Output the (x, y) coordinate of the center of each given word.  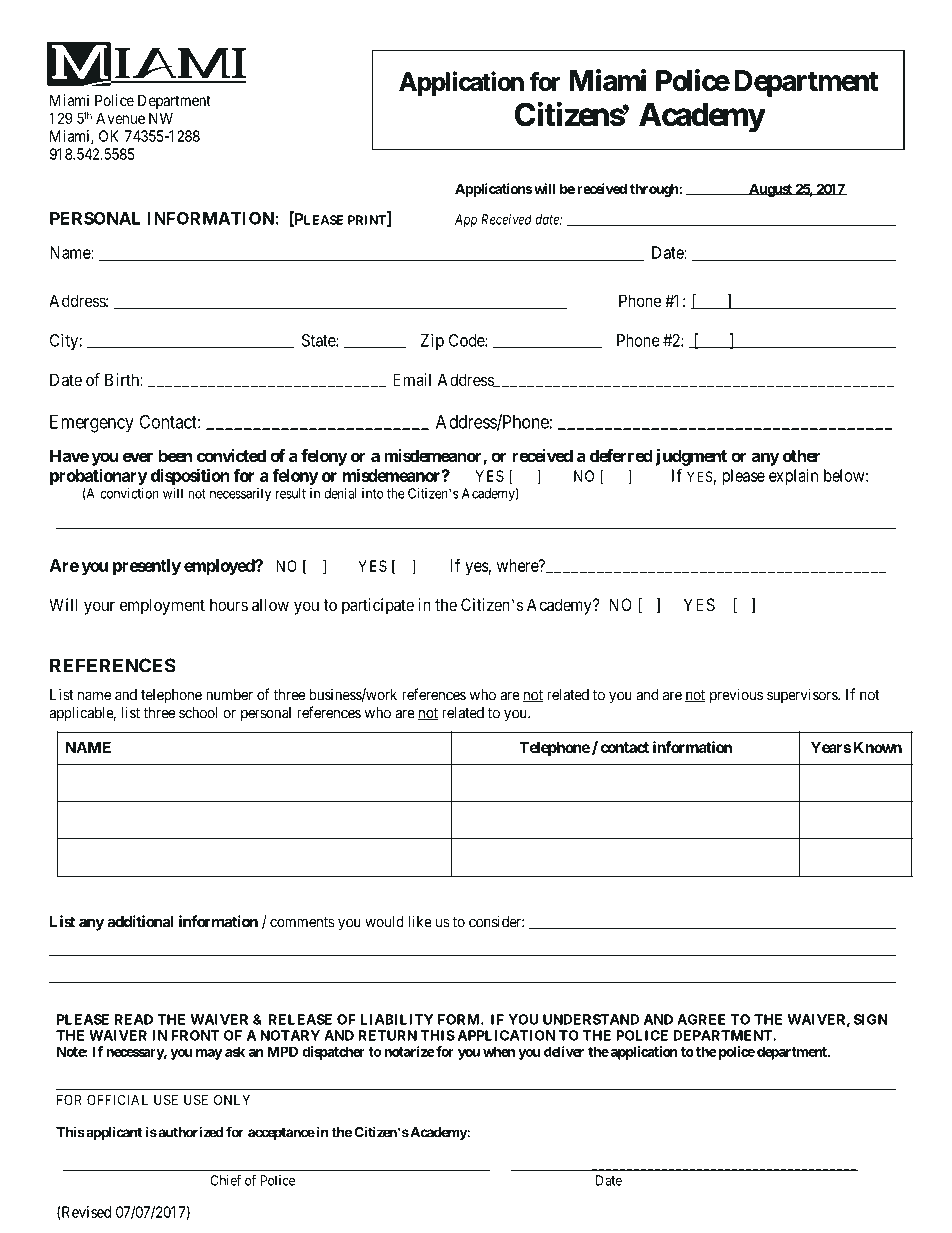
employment (162, 606)
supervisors (803, 696)
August (770, 190)
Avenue (120, 118)
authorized (189, 1132)
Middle (529, 269)
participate (378, 606)
